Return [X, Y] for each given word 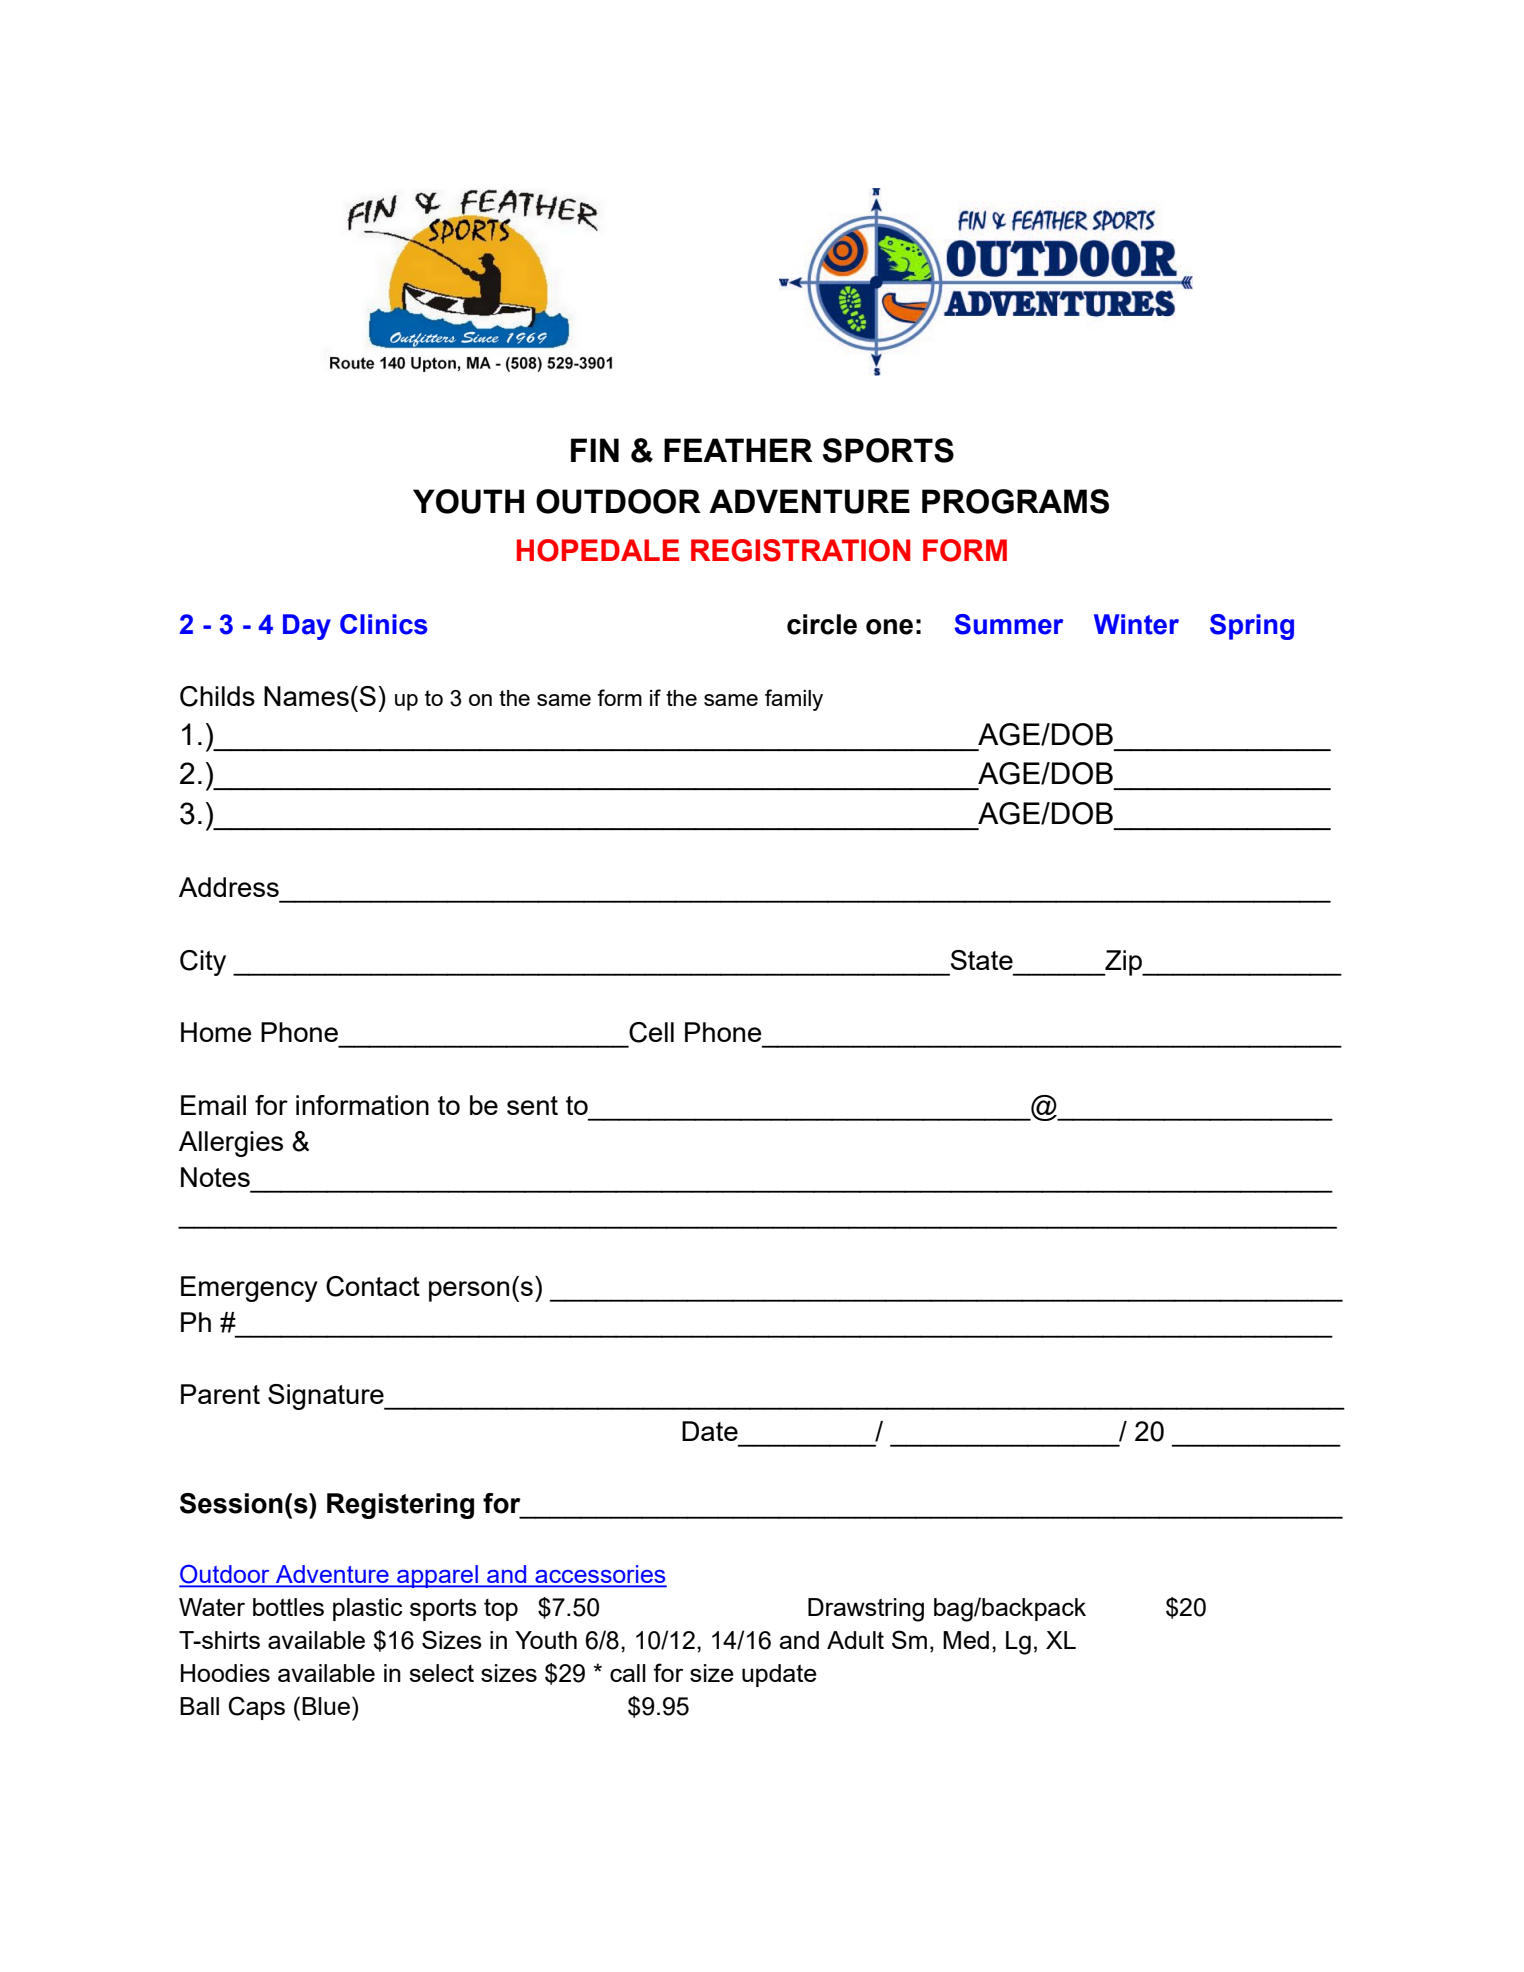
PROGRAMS [1015, 501]
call [628, 1673]
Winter [1136, 624]
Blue [326, 1706]
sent [532, 1105]
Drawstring [866, 1610]
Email [213, 1105]
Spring [1252, 627]
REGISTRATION [800, 550]
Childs [217, 696]
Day [307, 627]
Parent [220, 1394]
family [794, 700]
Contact [373, 1286]
